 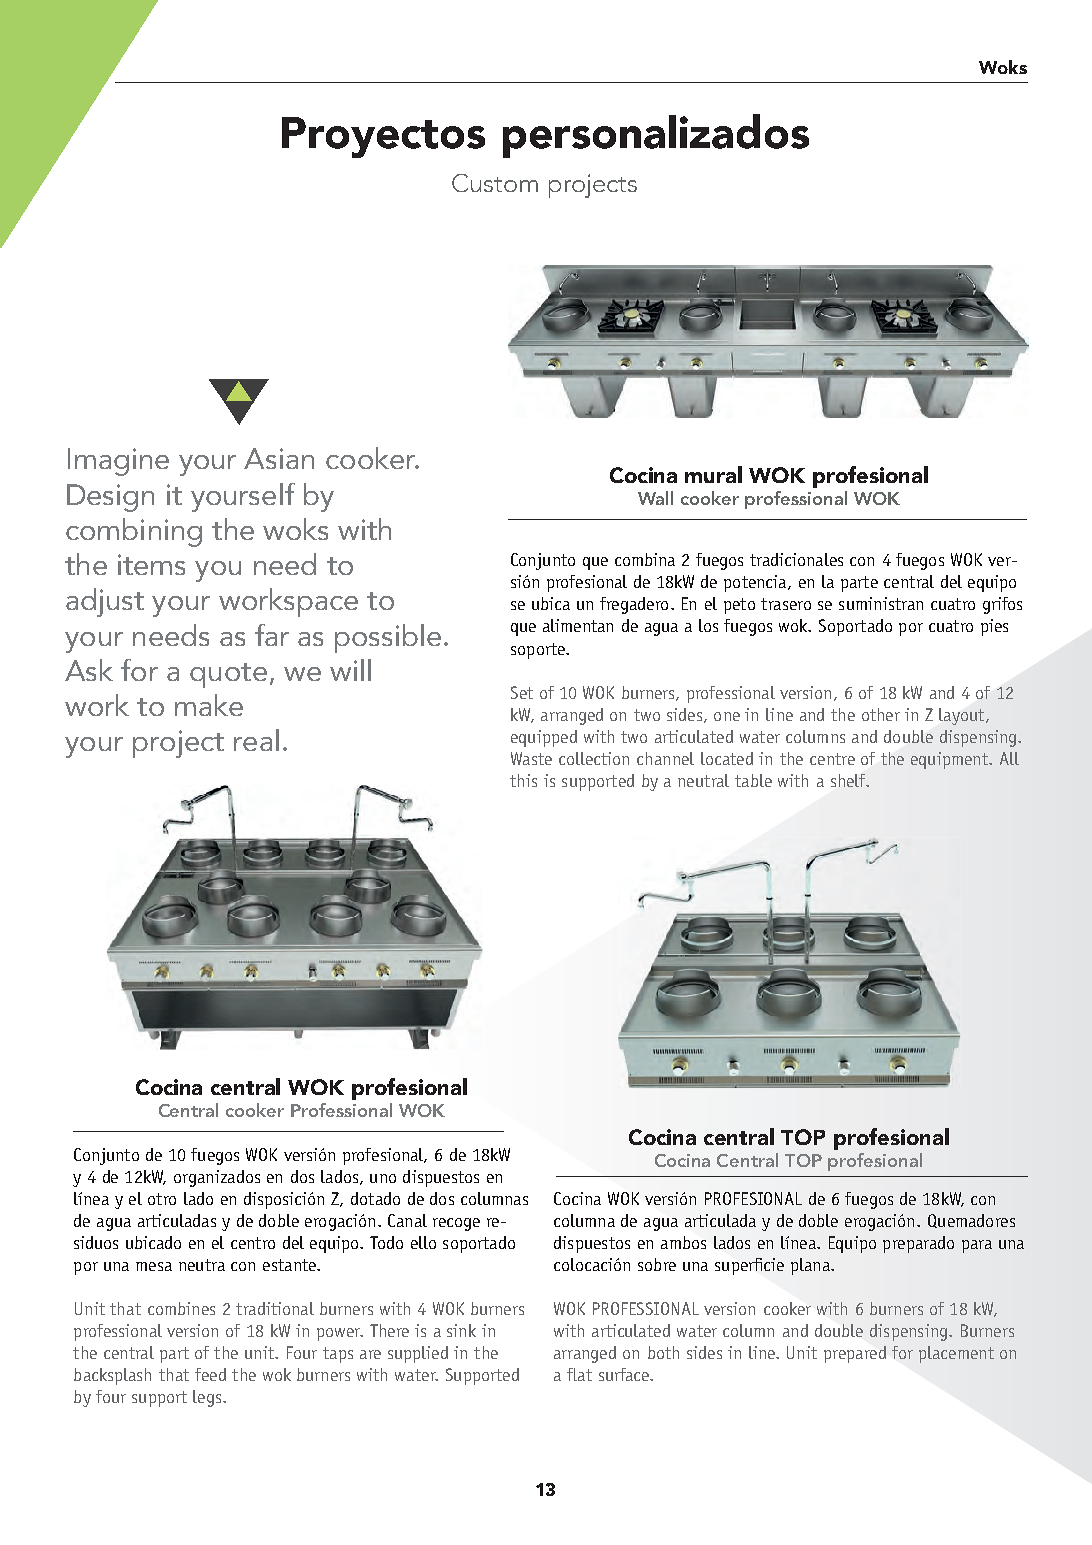 What do you see at coordinates (407, 1220) in the page?
I see `Canal` at bounding box center [407, 1220].
